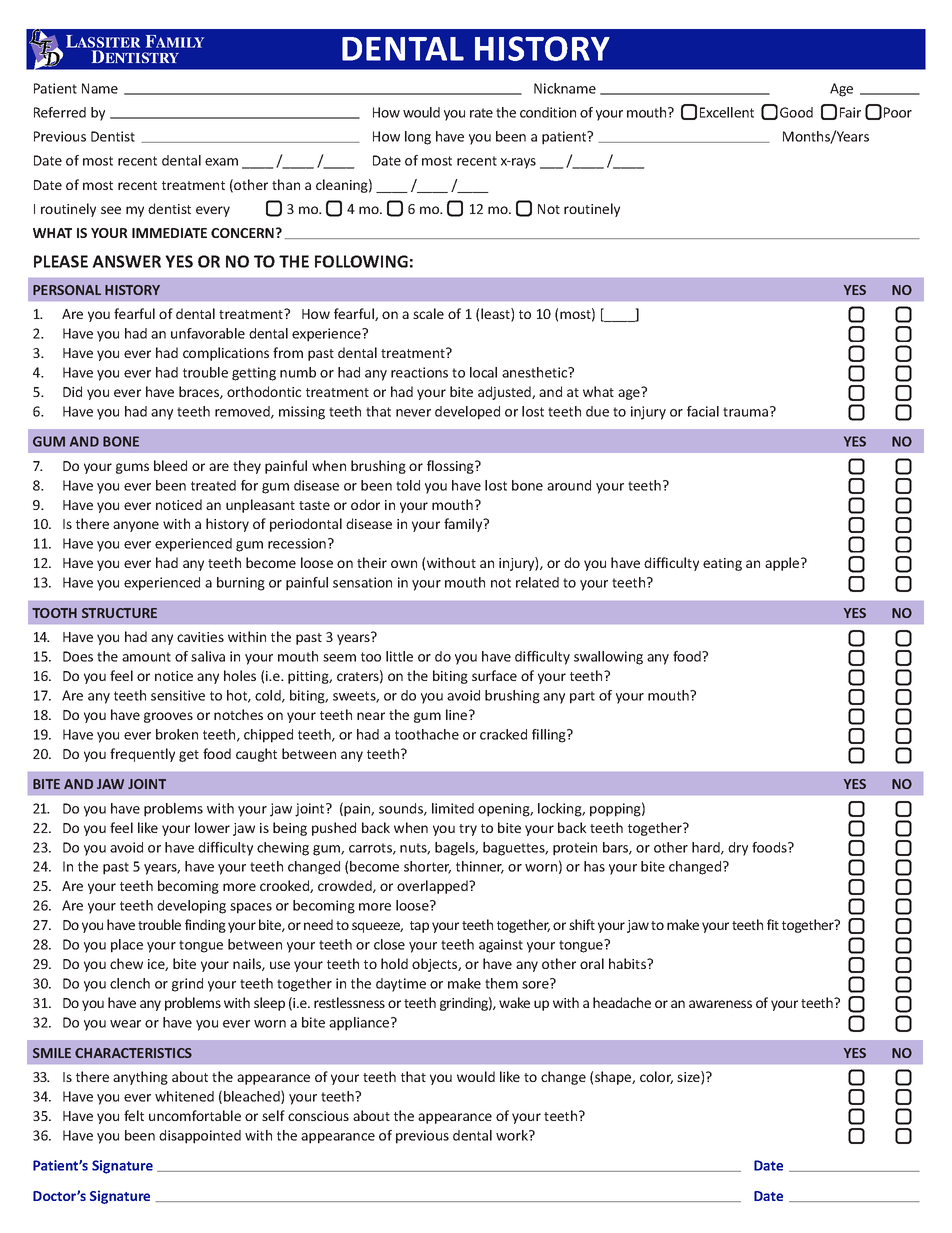 This screenshot has width=952, height=1233. I want to click on line, so click(458, 714).
